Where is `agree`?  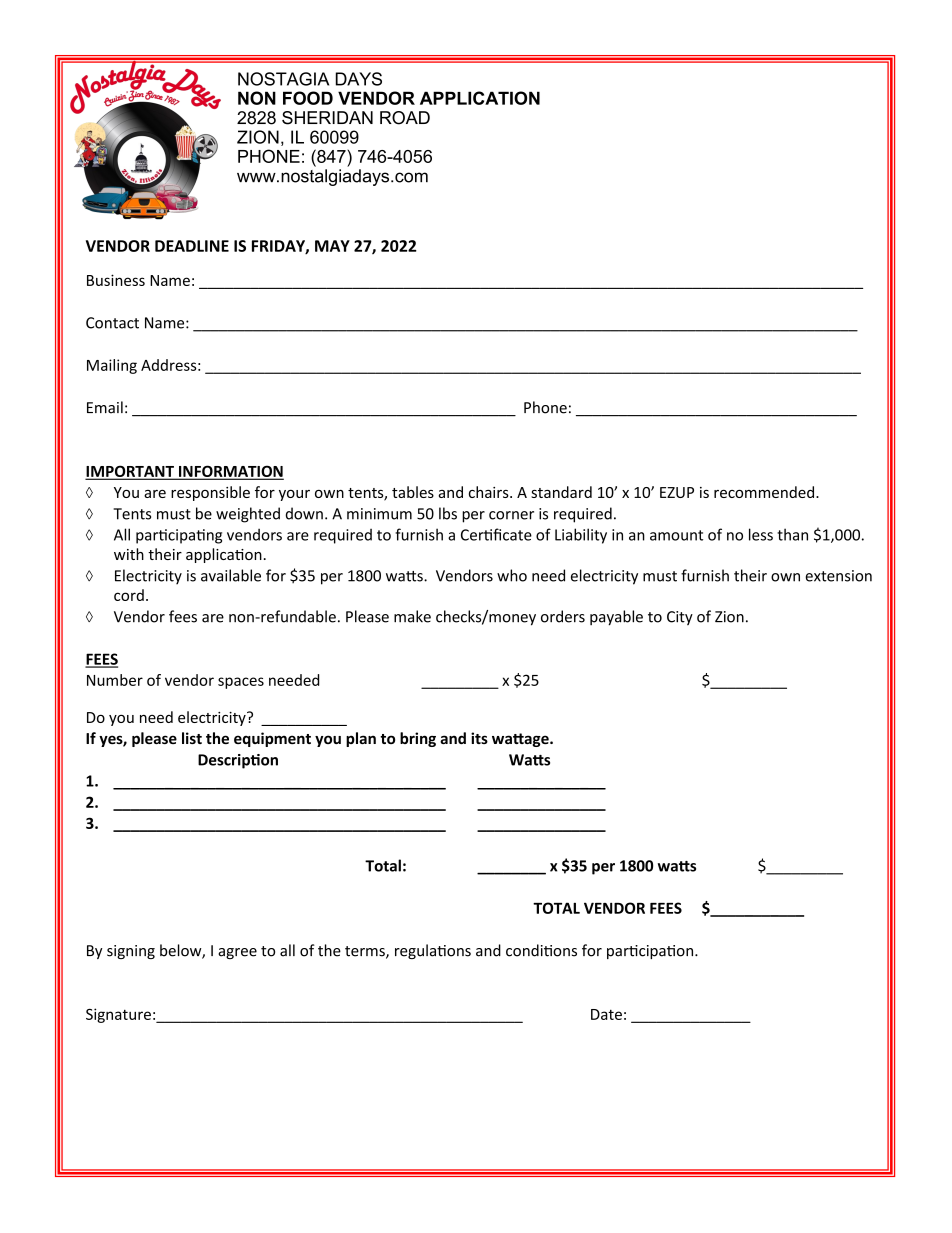 agree is located at coordinates (237, 953).
